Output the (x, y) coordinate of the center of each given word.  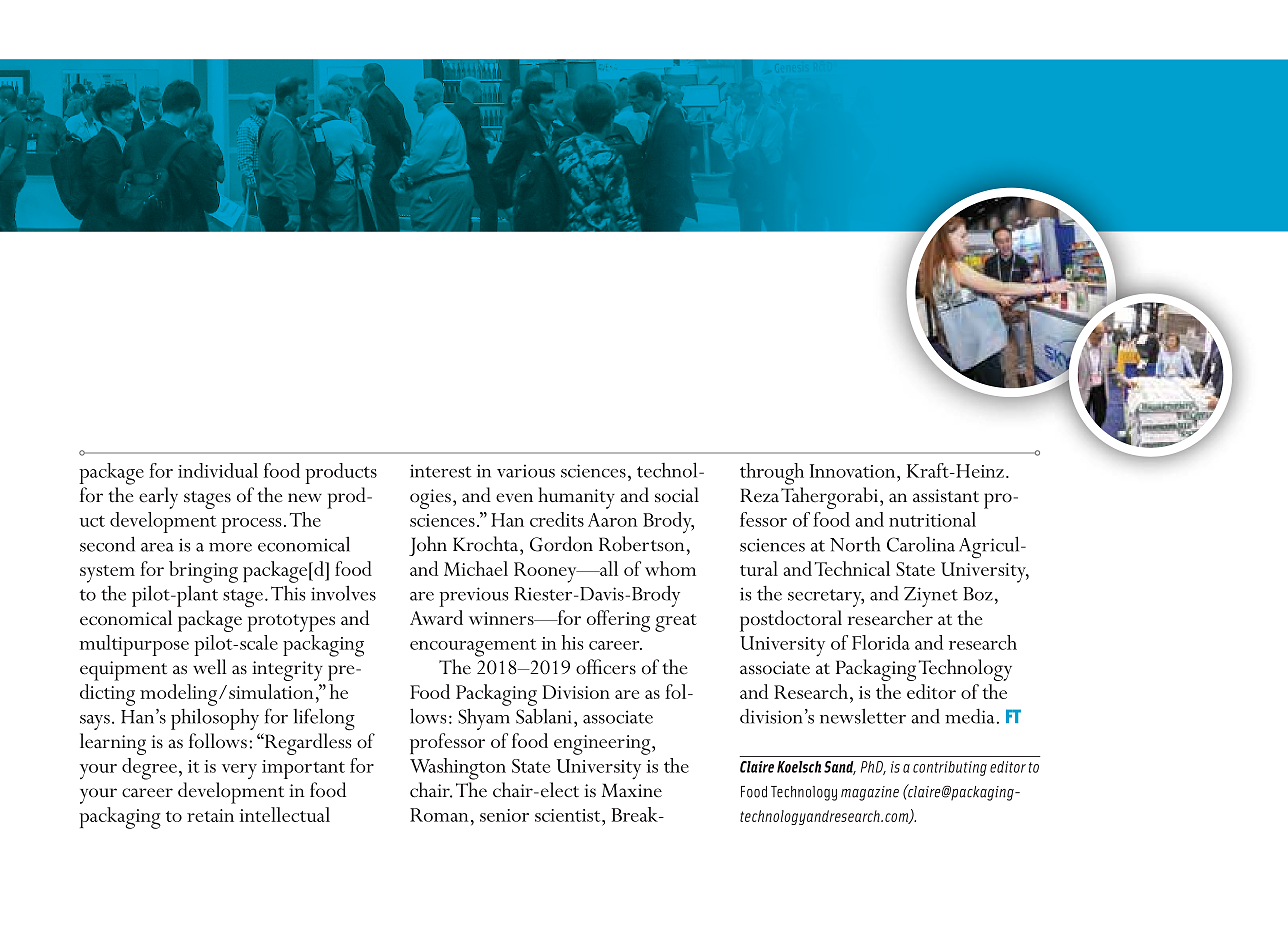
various (526, 471)
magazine (870, 793)
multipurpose (134, 645)
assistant (946, 496)
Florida (881, 642)
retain (210, 815)
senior (504, 815)
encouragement (473, 648)
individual (218, 470)
